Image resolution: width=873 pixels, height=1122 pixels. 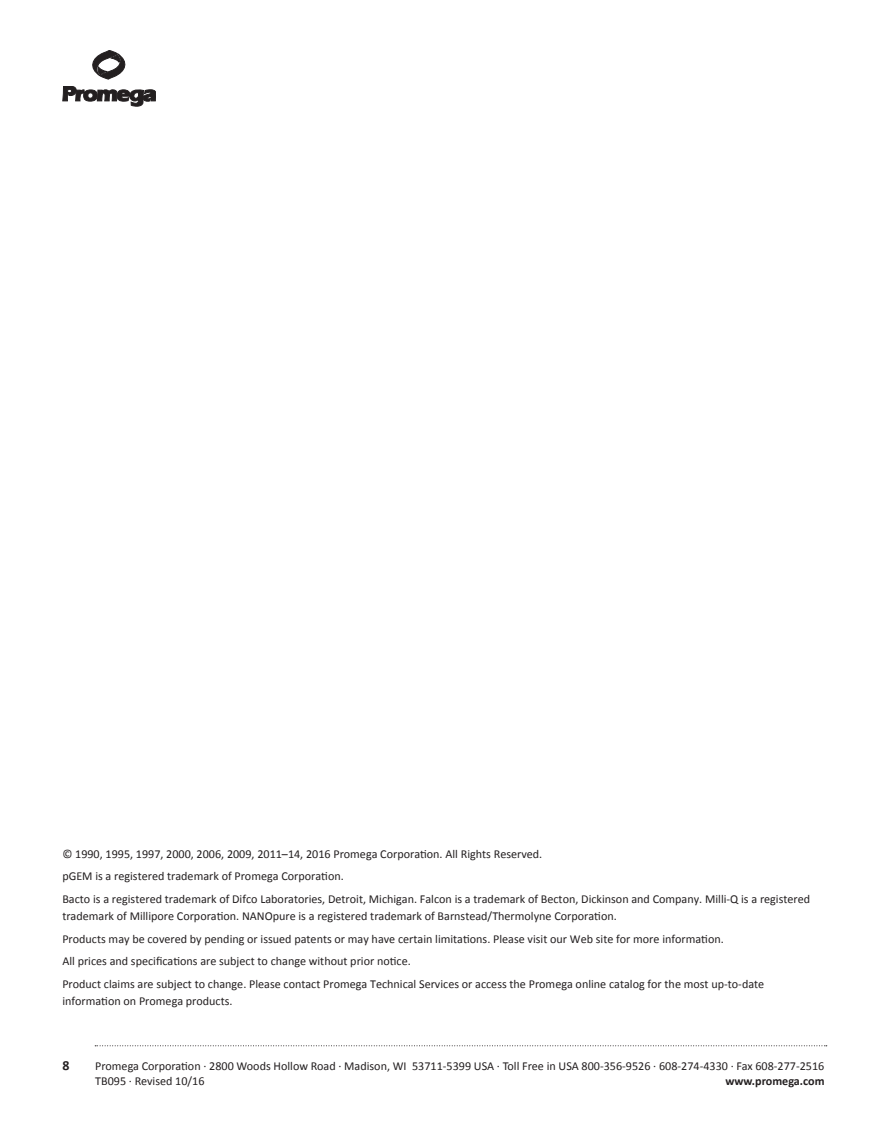 I want to click on Toll, so click(x=511, y=1066).
